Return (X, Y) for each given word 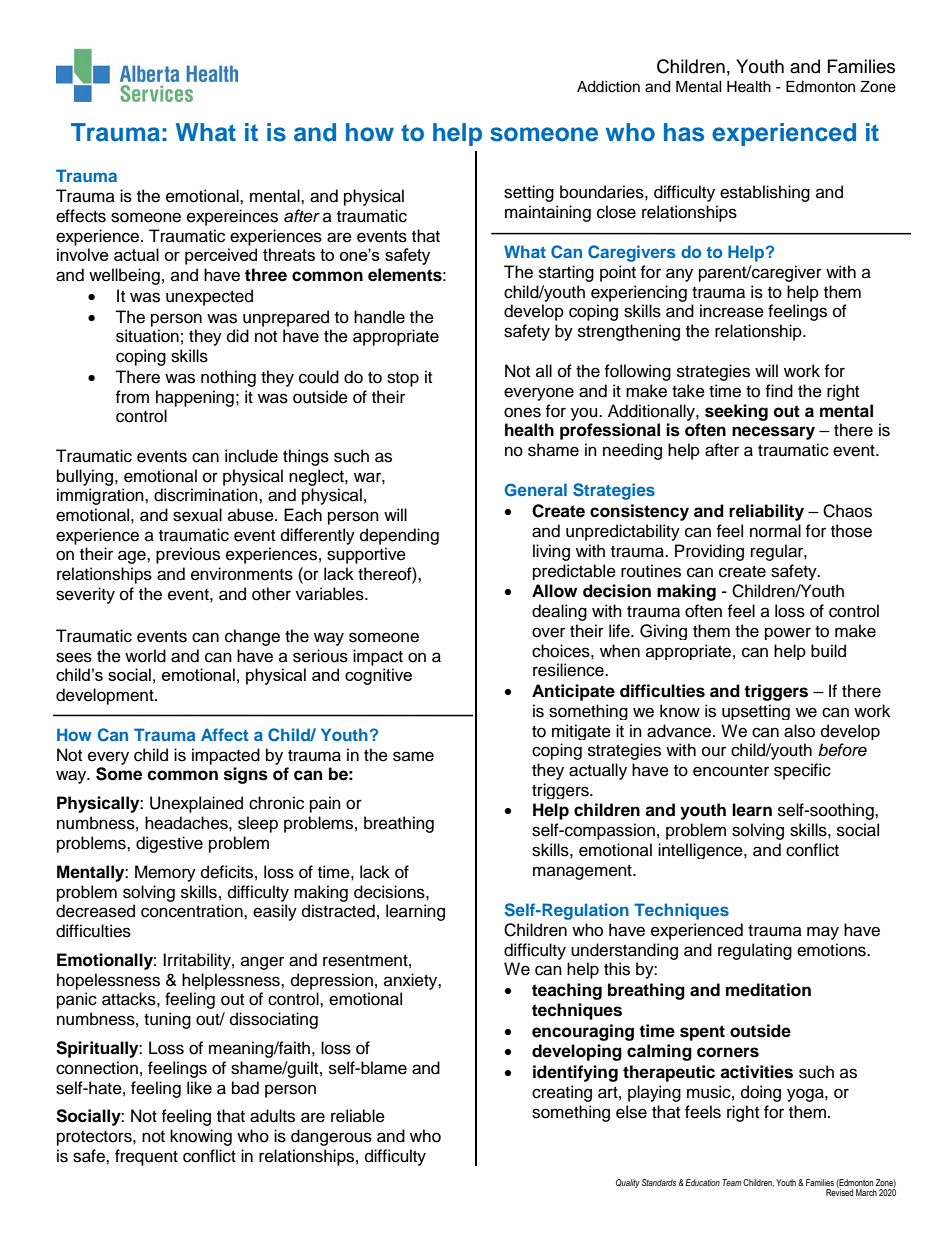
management (583, 872)
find (779, 391)
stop (403, 379)
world (145, 656)
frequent (146, 1157)
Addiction (608, 87)
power (788, 633)
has (684, 132)
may (823, 933)
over (548, 632)
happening (195, 398)
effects (81, 216)
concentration (193, 911)
